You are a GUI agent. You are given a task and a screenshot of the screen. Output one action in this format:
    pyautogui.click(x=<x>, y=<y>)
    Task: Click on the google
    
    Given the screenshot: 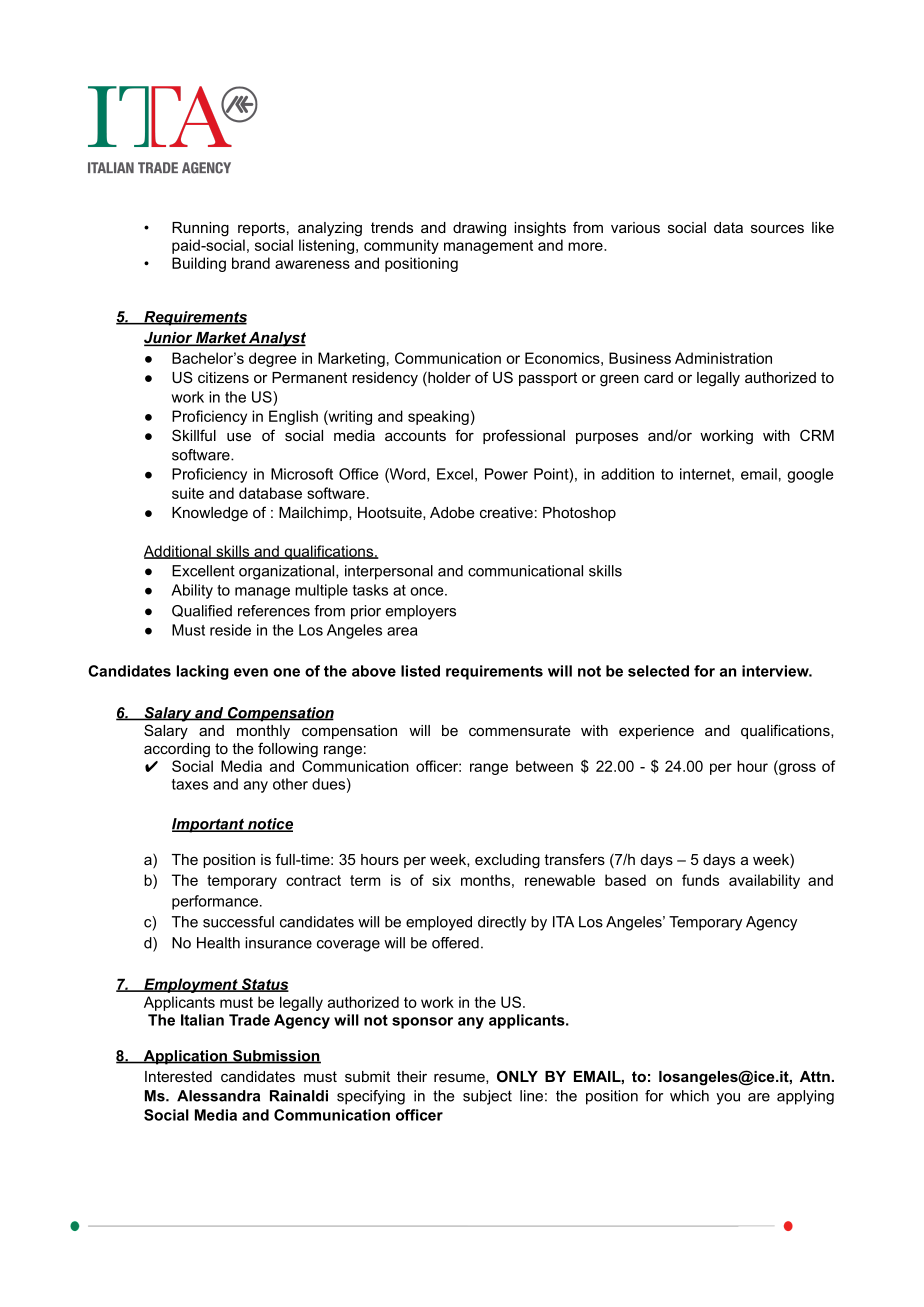 What is the action you would take?
    pyautogui.click(x=810, y=475)
